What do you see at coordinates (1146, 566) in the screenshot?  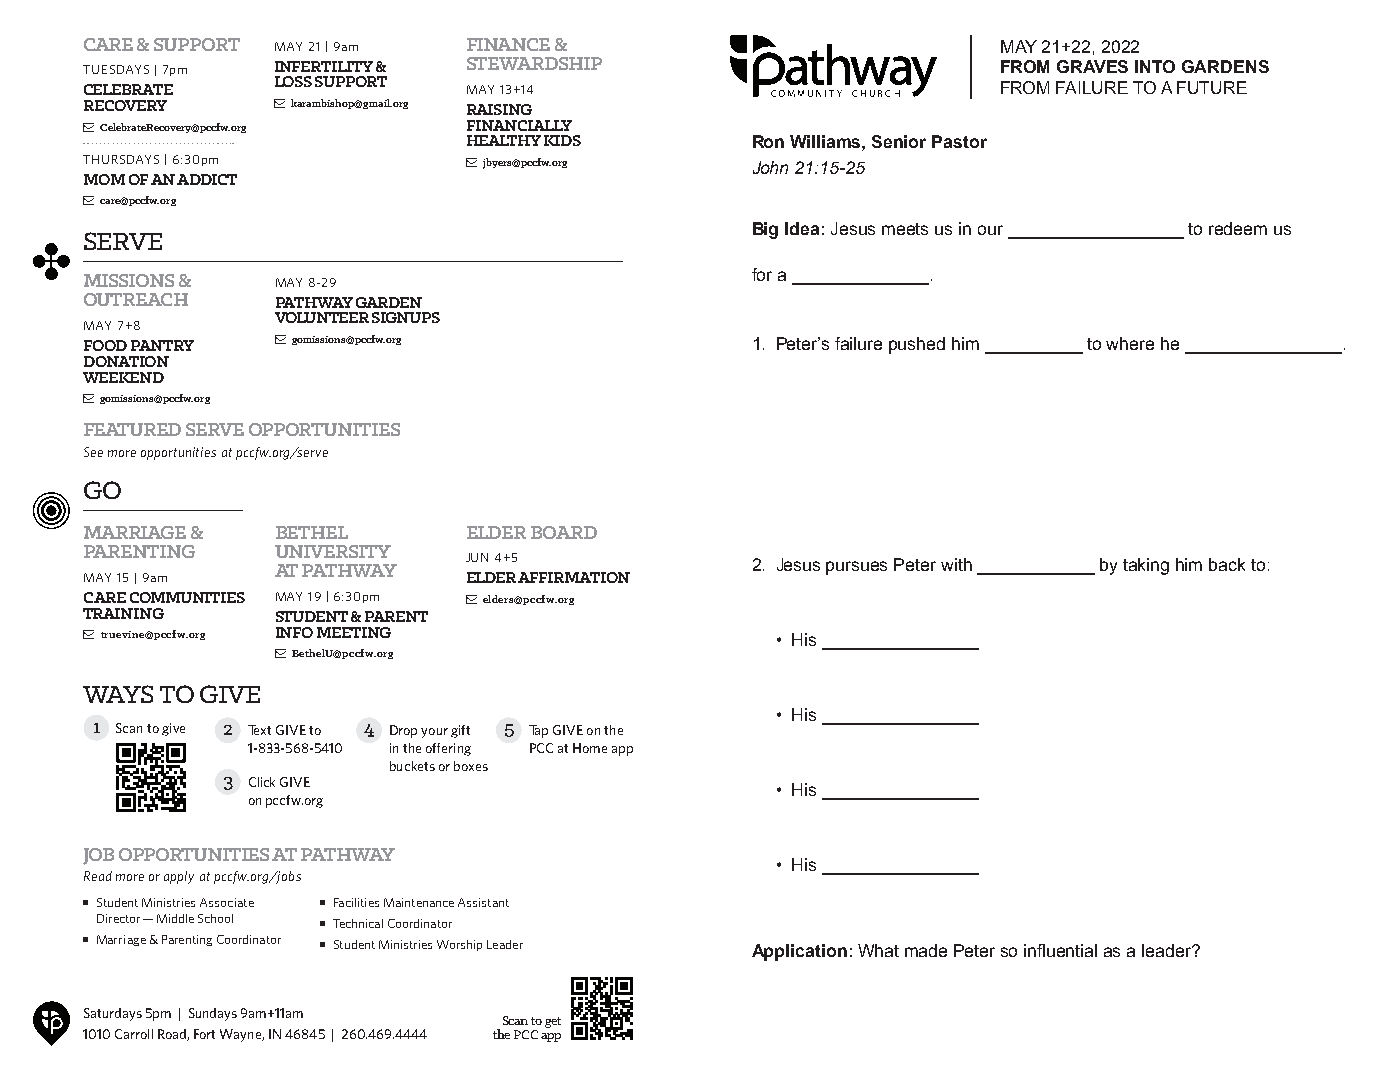 I see `taking` at bounding box center [1146, 566].
